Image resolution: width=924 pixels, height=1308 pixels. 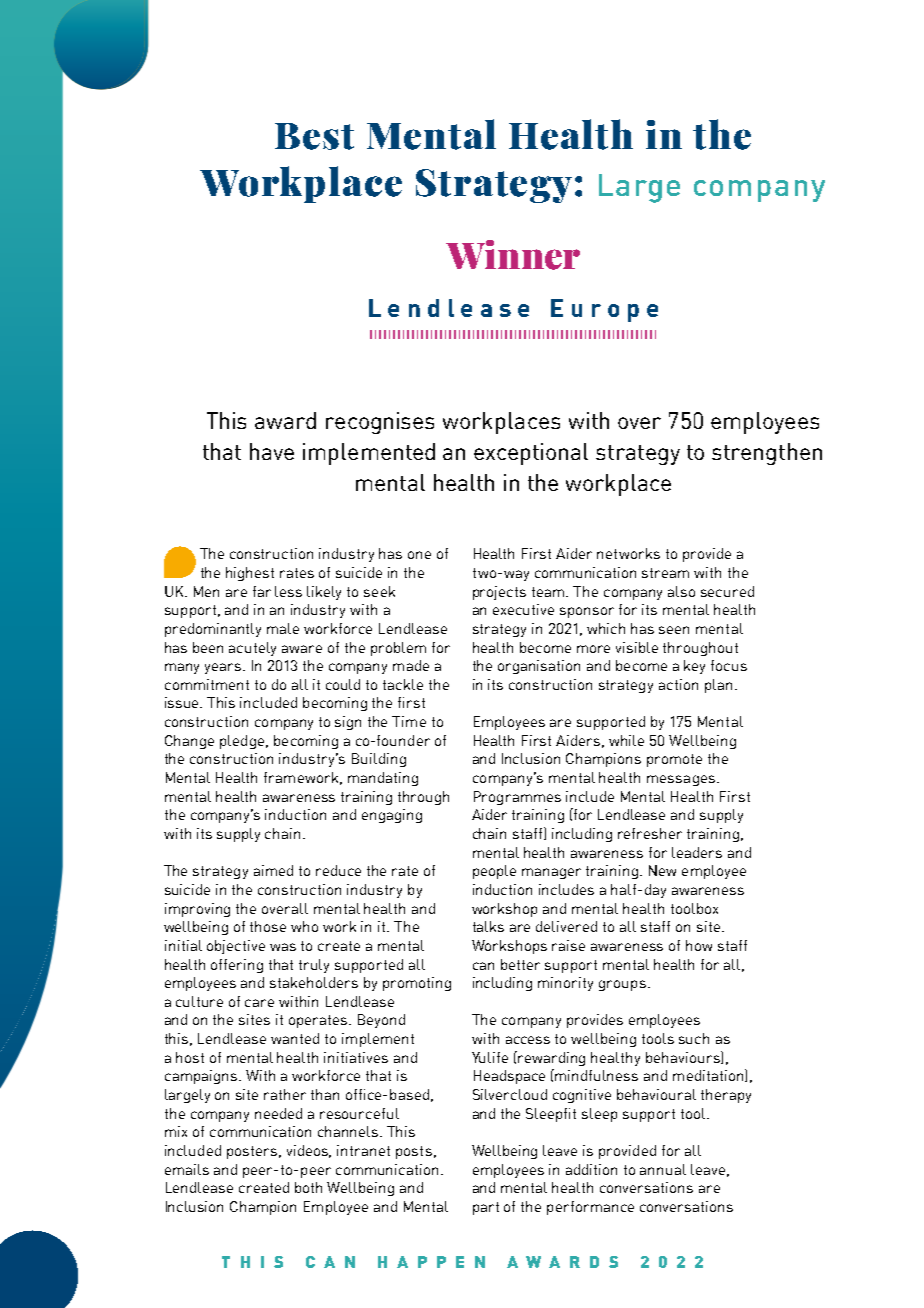 I want to click on part, so click(x=486, y=1208).
